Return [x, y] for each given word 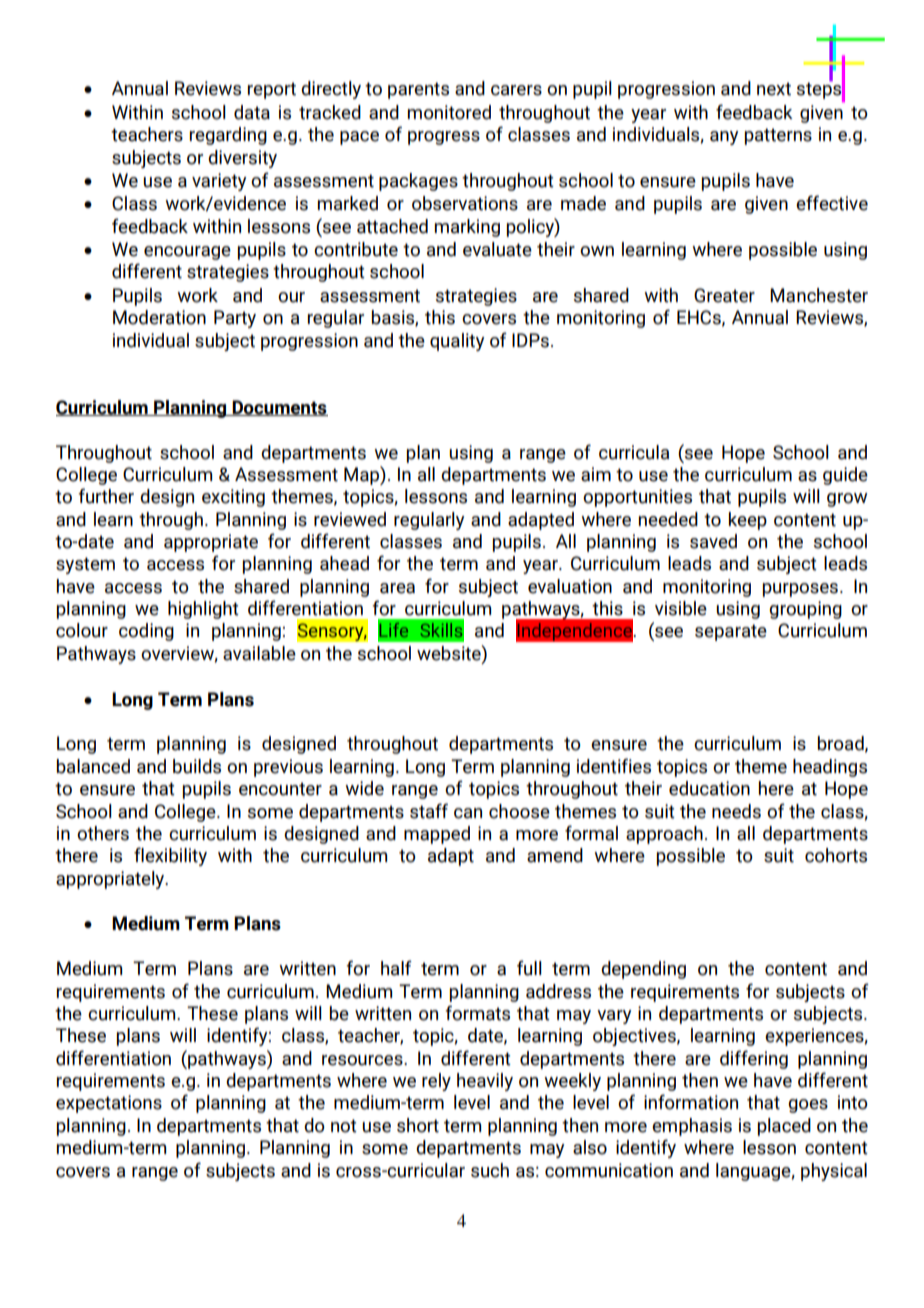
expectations [109, 1104]
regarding [228, 136]
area [397, 588]
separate [731, 632]
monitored [449, 112]
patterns [778, 136]
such [490, 1170]
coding [146, 632]
